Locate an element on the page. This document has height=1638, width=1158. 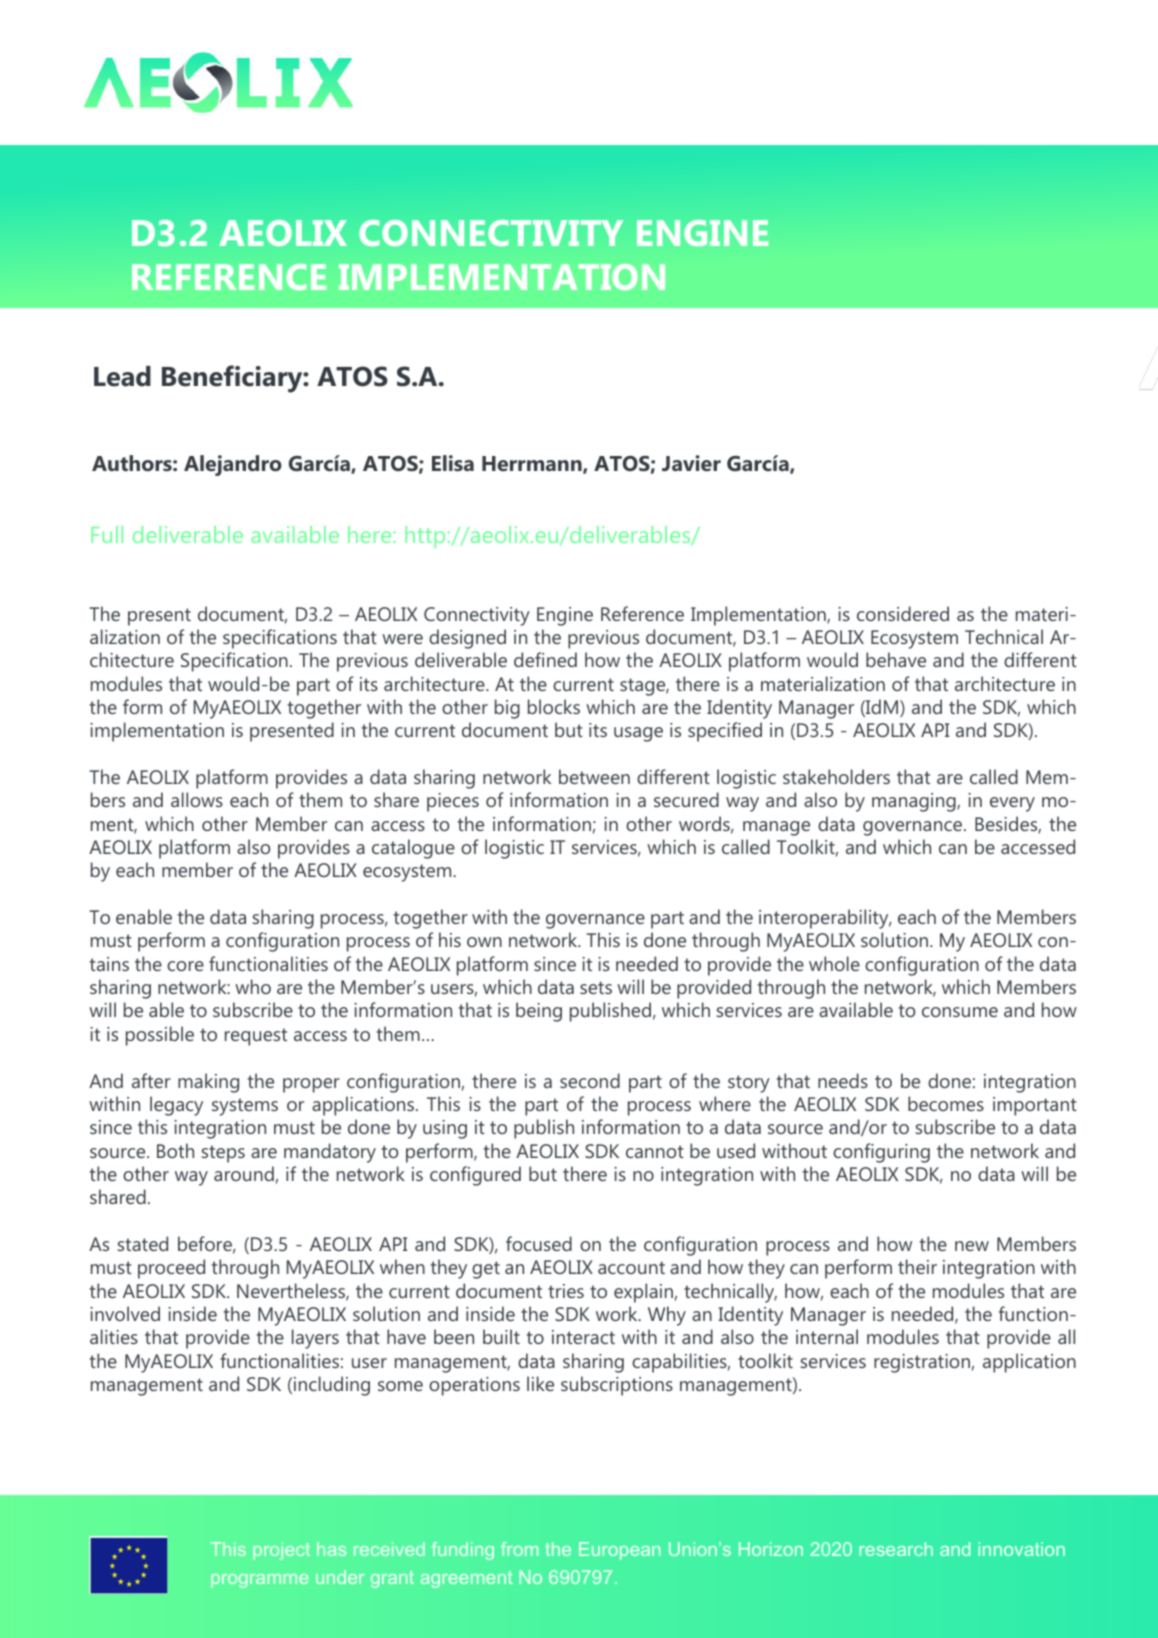
blocks is located at coordinates (554, 706).
